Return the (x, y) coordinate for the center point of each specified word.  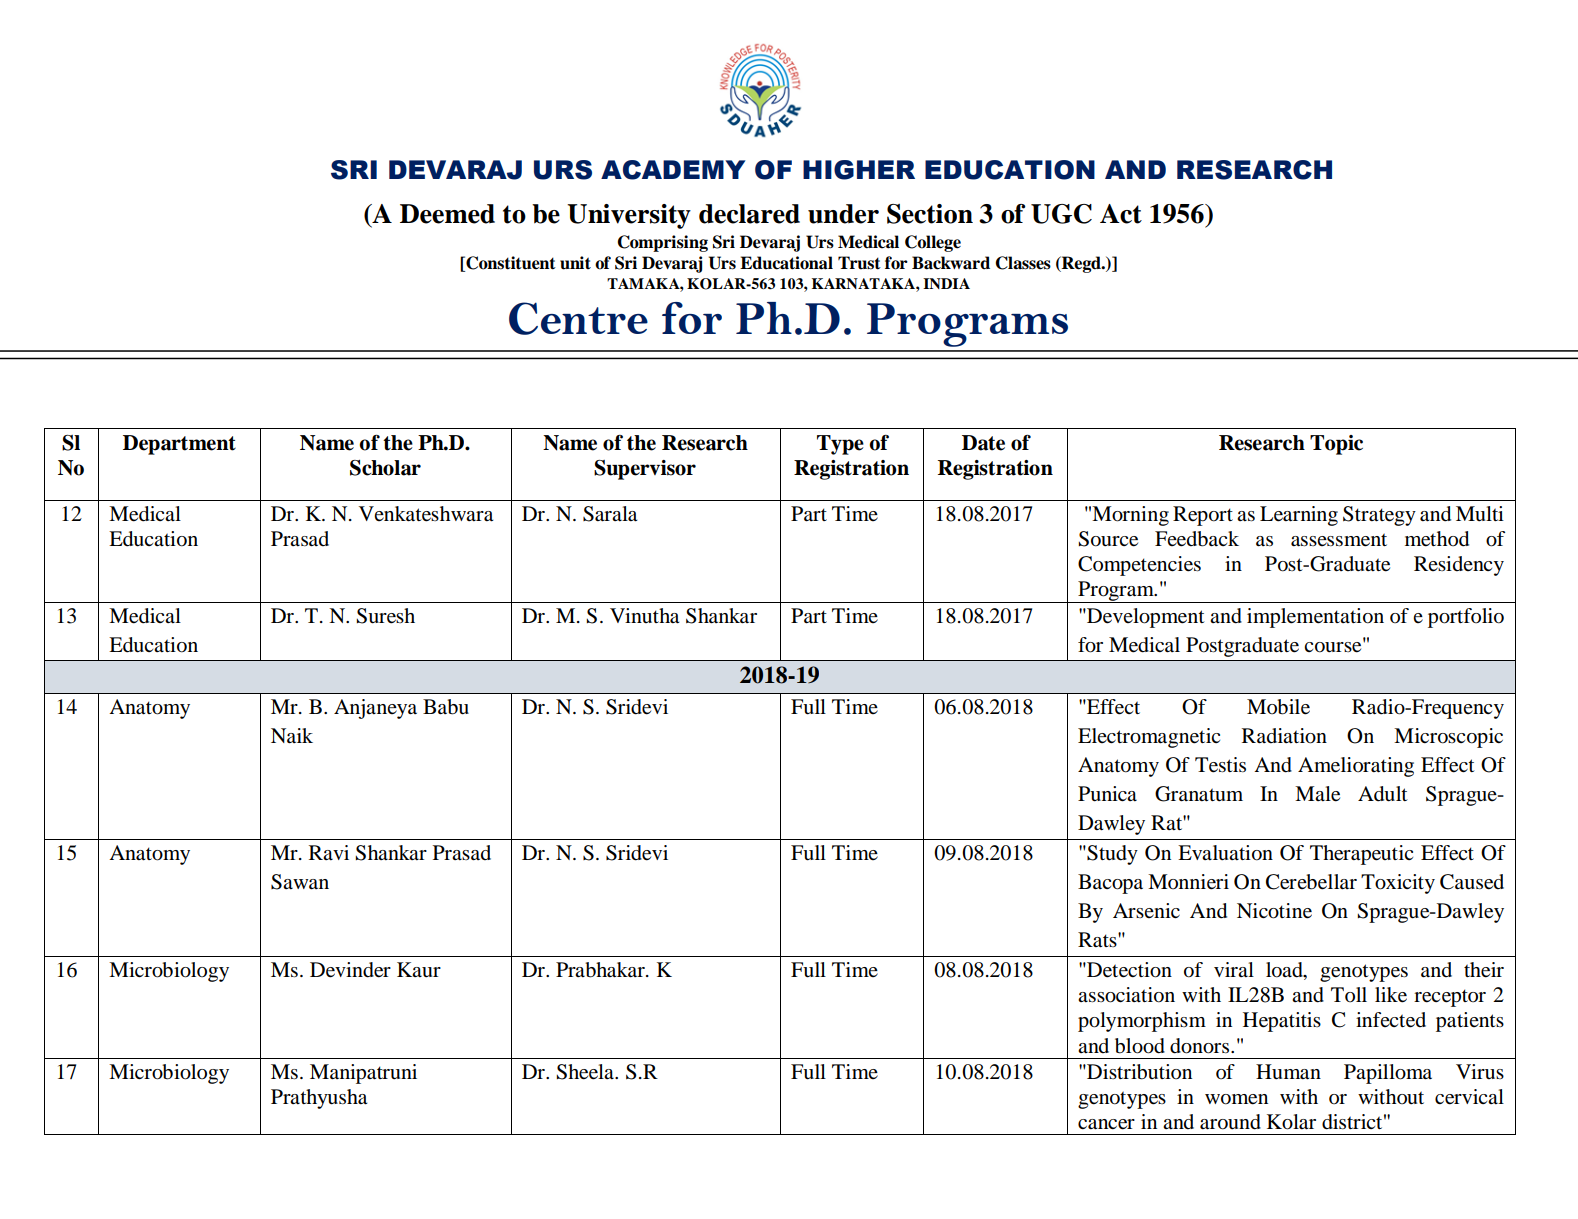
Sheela (586, 1072)
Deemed (447, 214)
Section (930, 214)
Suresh (385, 616)
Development (1145, 618)
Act (1121, 214)
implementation (1315, 618)
